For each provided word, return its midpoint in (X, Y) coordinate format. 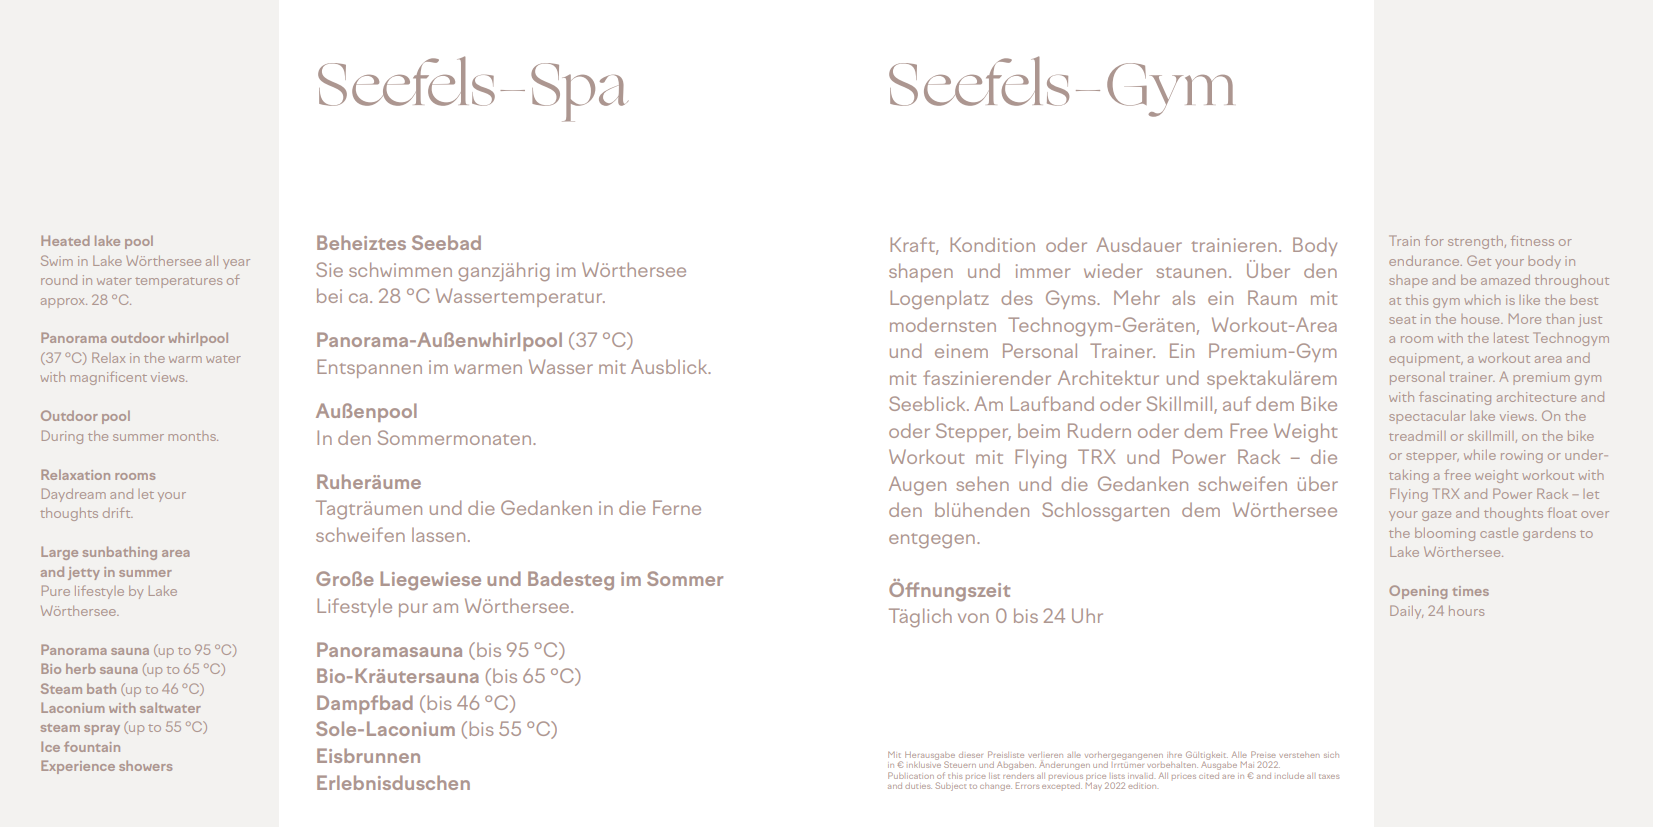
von (973, 618)
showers (145, 765)
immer (1043, 271)
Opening (1418, 592)
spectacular (1427, 417)
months (193, 436)
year (236, 264)
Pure (56, 590)
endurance (1425, 261)
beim (1039, 431)
